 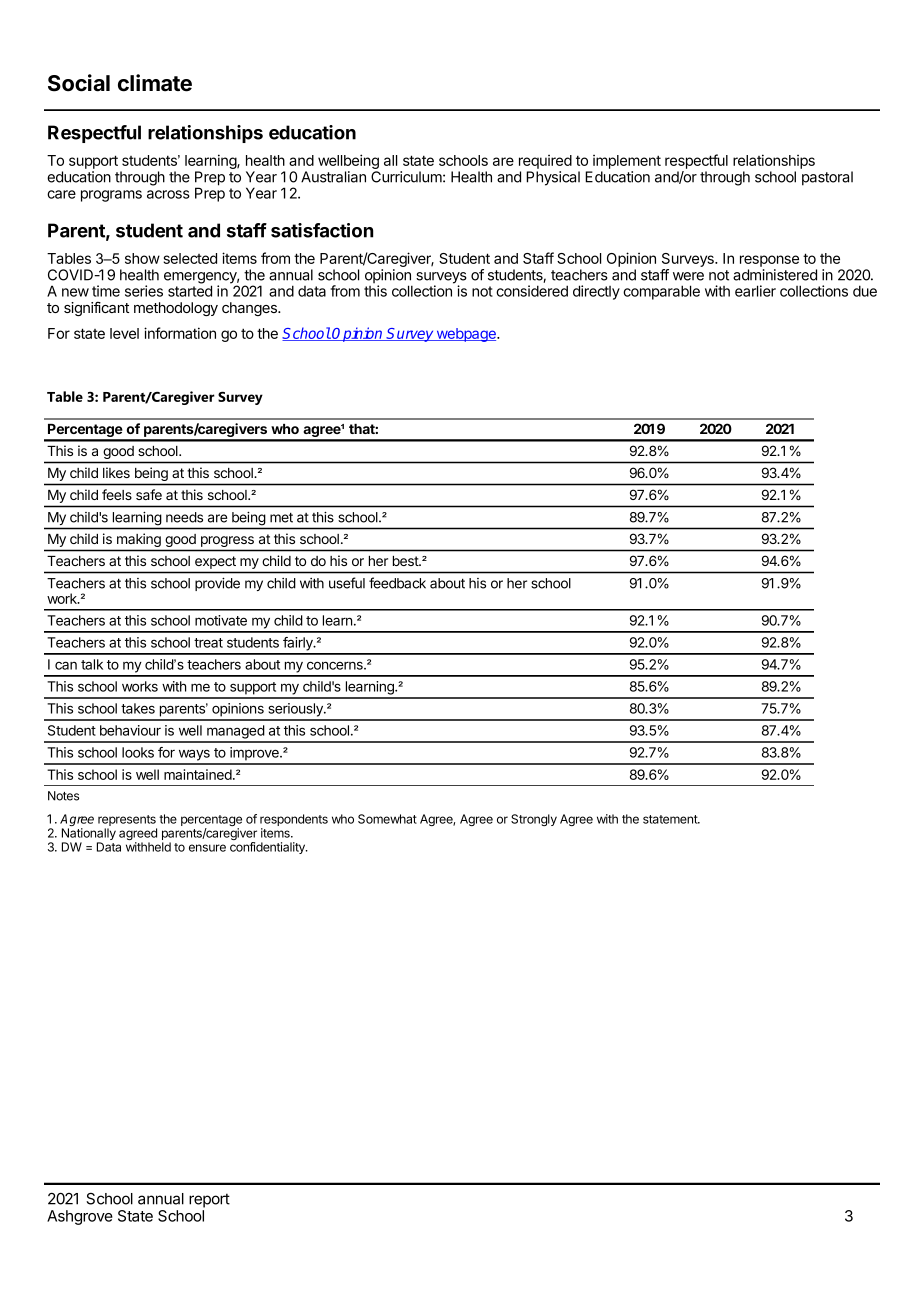 I want to click on Strongly, so click(x=534, y=820).
